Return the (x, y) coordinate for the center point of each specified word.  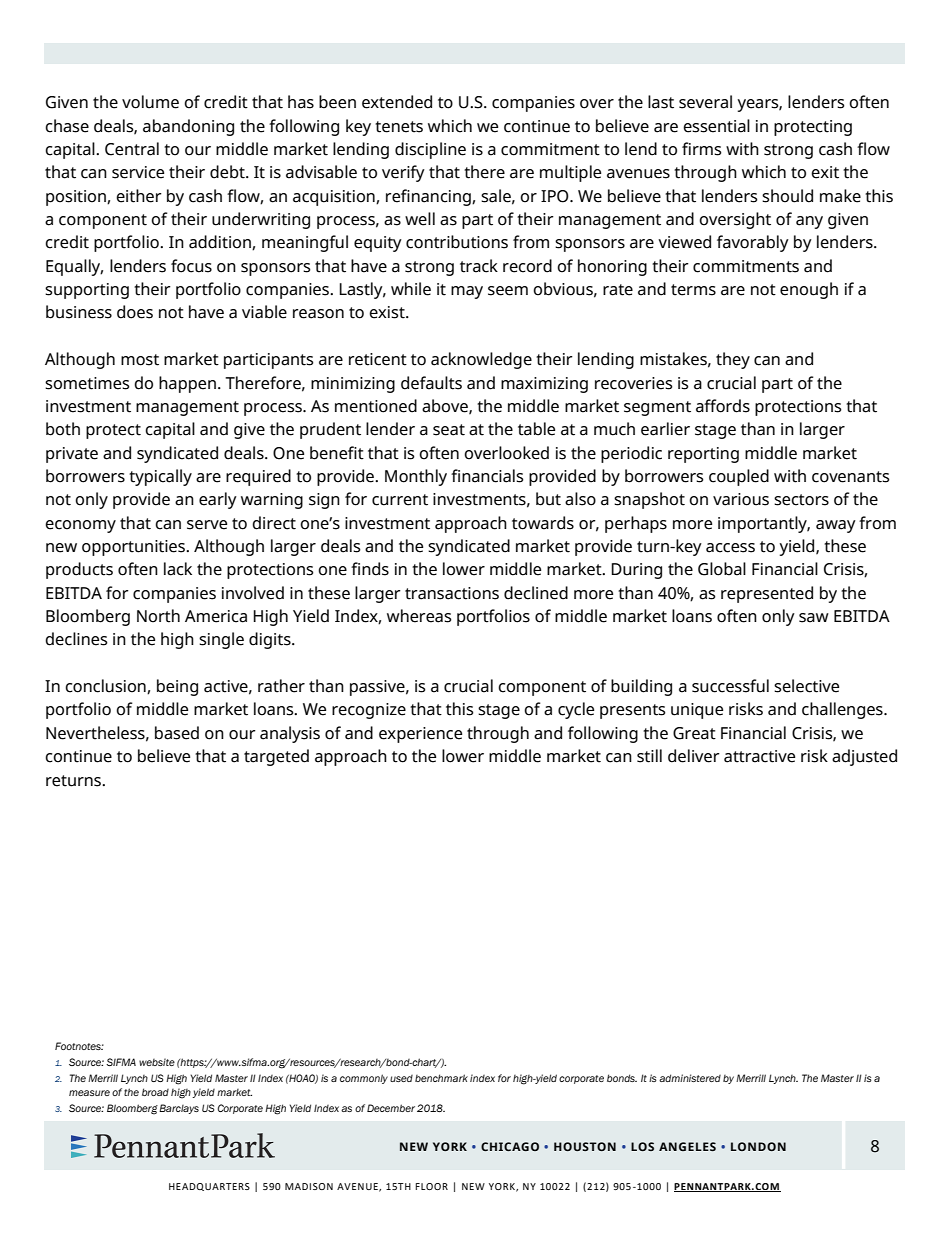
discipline (430, 150)
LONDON (758, 1146)
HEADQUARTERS (209, 1187)
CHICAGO (510, 1146)
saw (814, 618)
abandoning (188, 127)
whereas (419, 616)
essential (716, 126)
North (158, 616)
